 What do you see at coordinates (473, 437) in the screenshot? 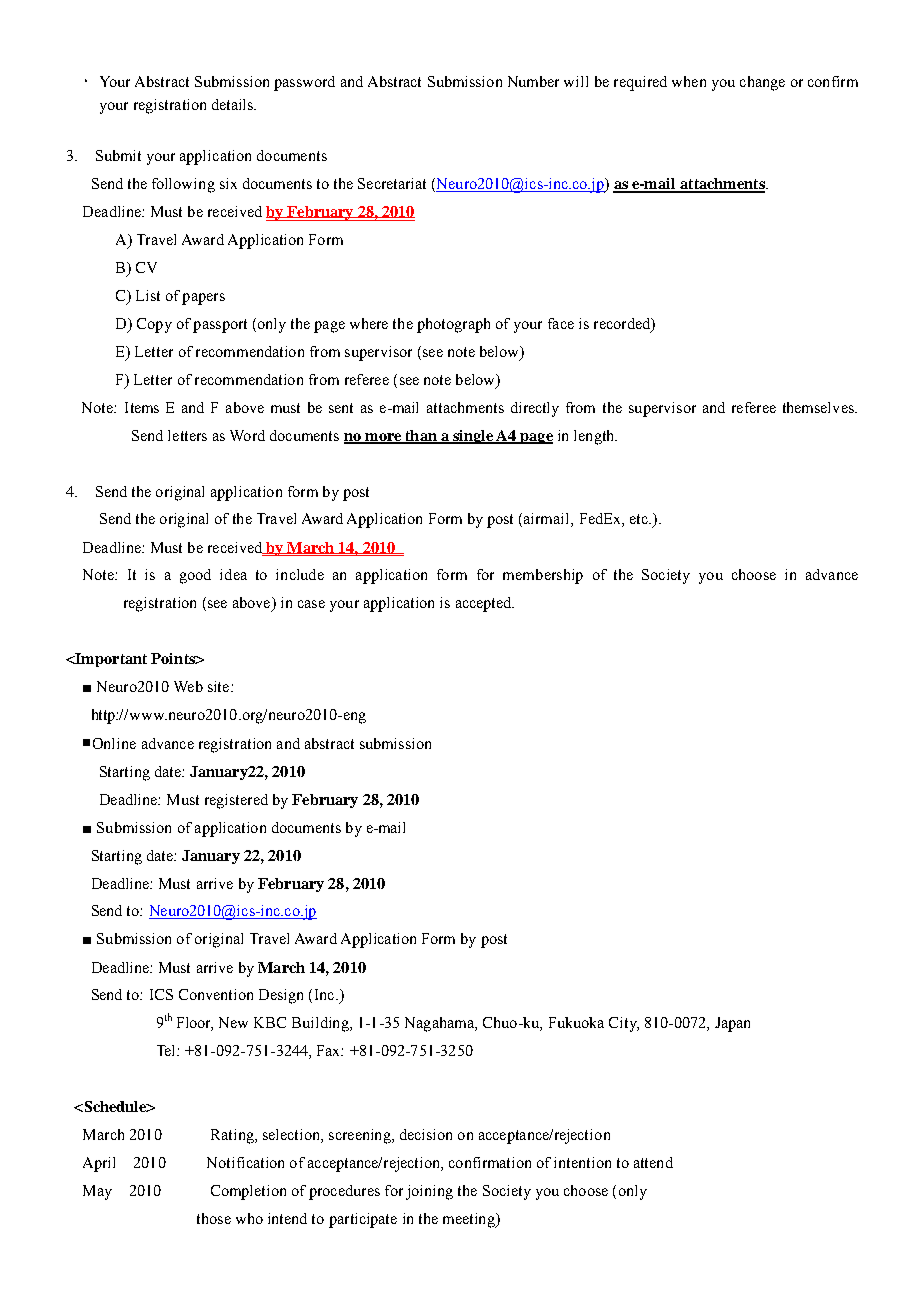
I see `single` at bounding box center [473, 437].
